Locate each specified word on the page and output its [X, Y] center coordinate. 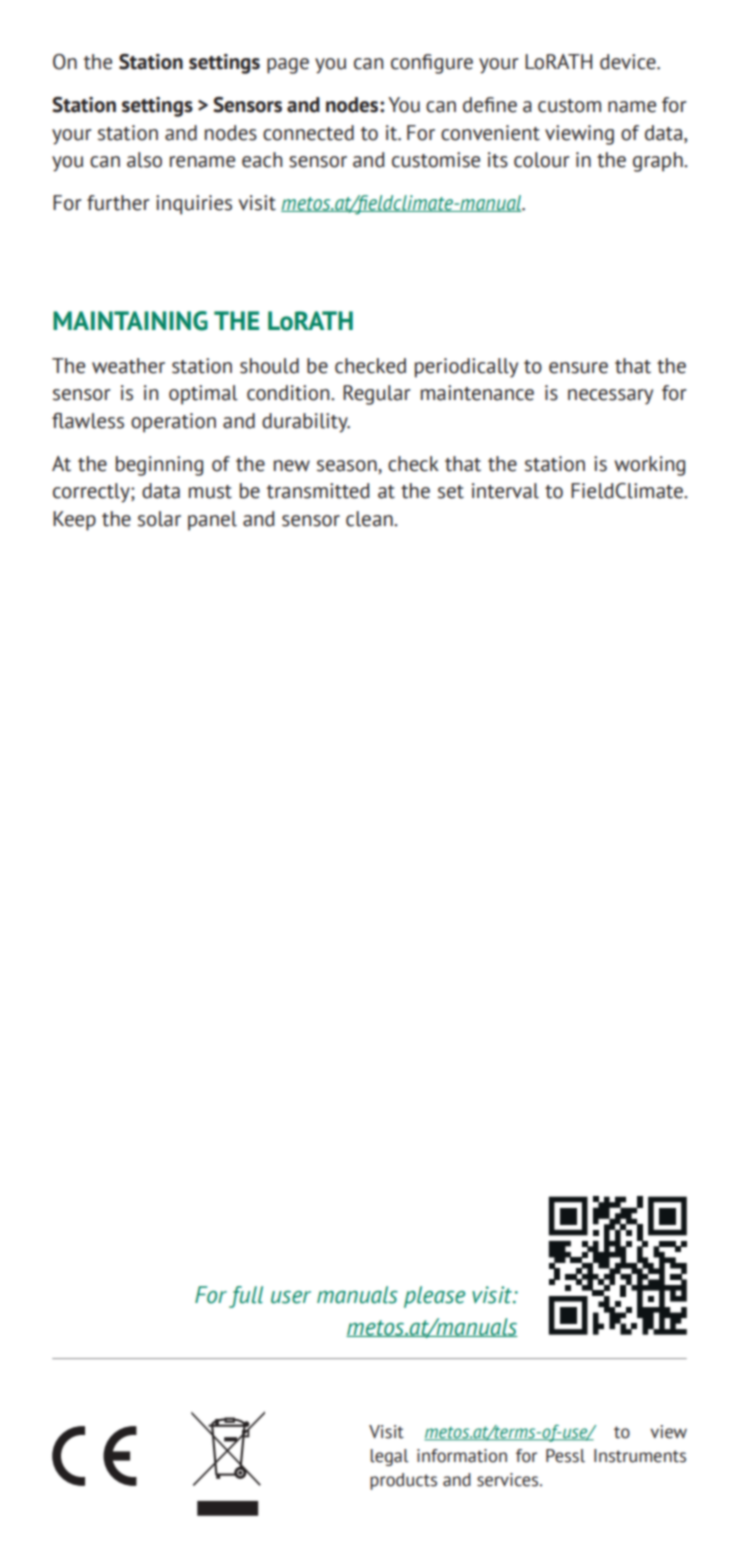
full [246, 1297]
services [509, 1480]
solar [159, 519]
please [434, 1297]
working [649, 466]
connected [308, 133]
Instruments [640, 1456]
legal [390, 1457]
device [629, 62]
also [144, 160]
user [291, 1297]
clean [370, 519]
